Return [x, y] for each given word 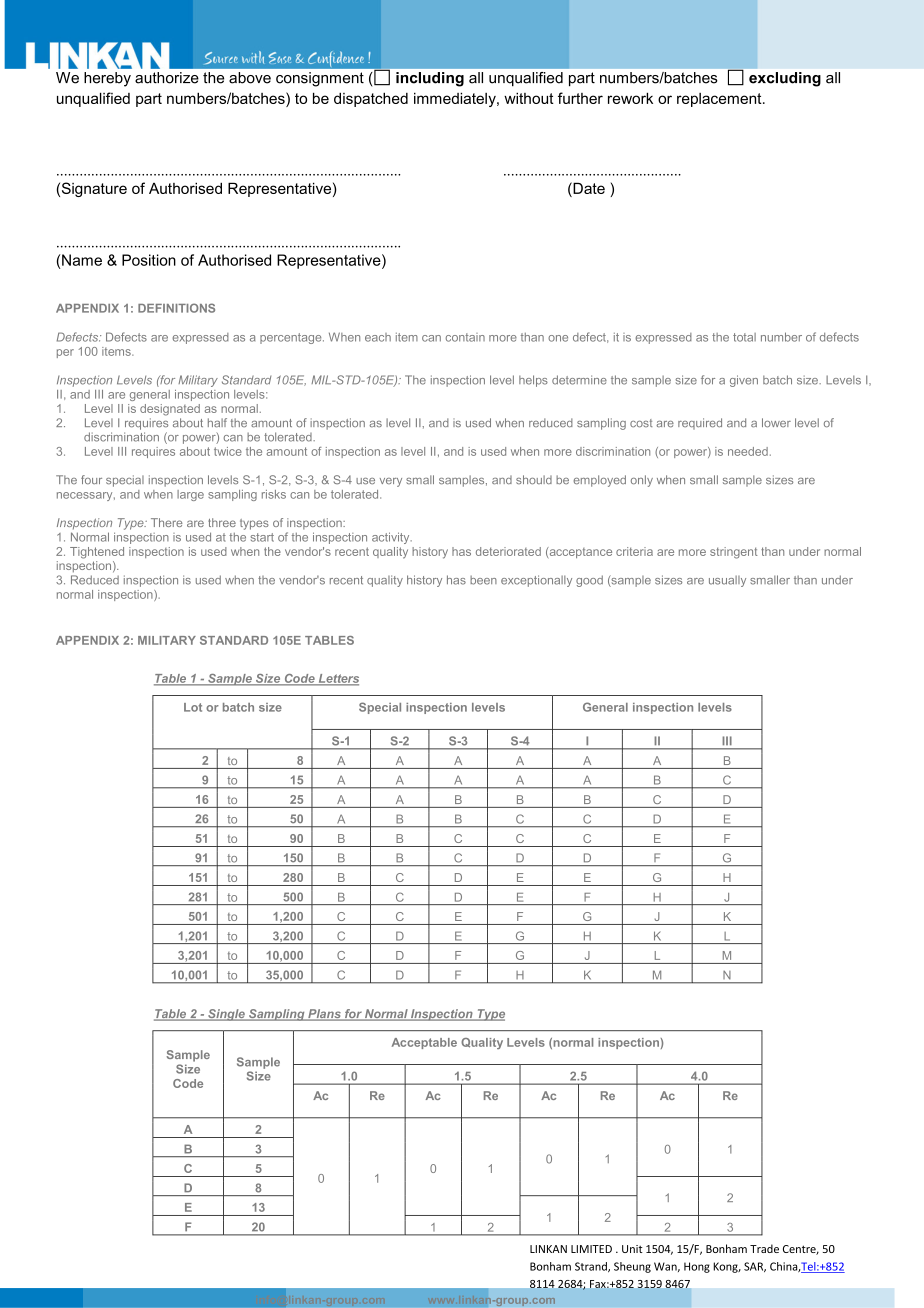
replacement [720, 100]
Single [226, 1015]
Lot [193, 707]
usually [727, 581]
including [430, 79]
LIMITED [591, 1249]
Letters [337, 679]
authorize [167, 78]
